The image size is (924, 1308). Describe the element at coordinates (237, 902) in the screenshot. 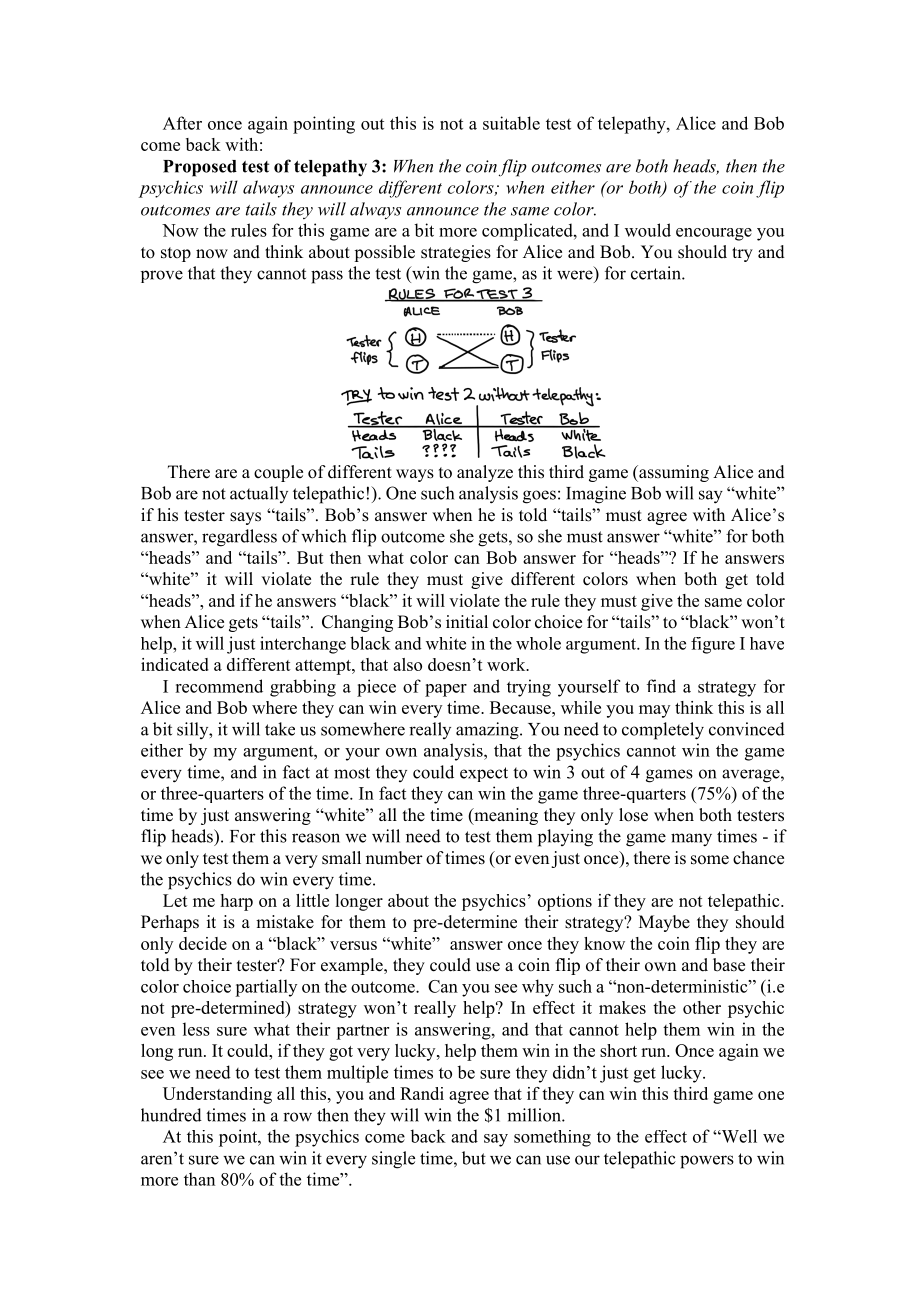

I see `harp` at that location.
